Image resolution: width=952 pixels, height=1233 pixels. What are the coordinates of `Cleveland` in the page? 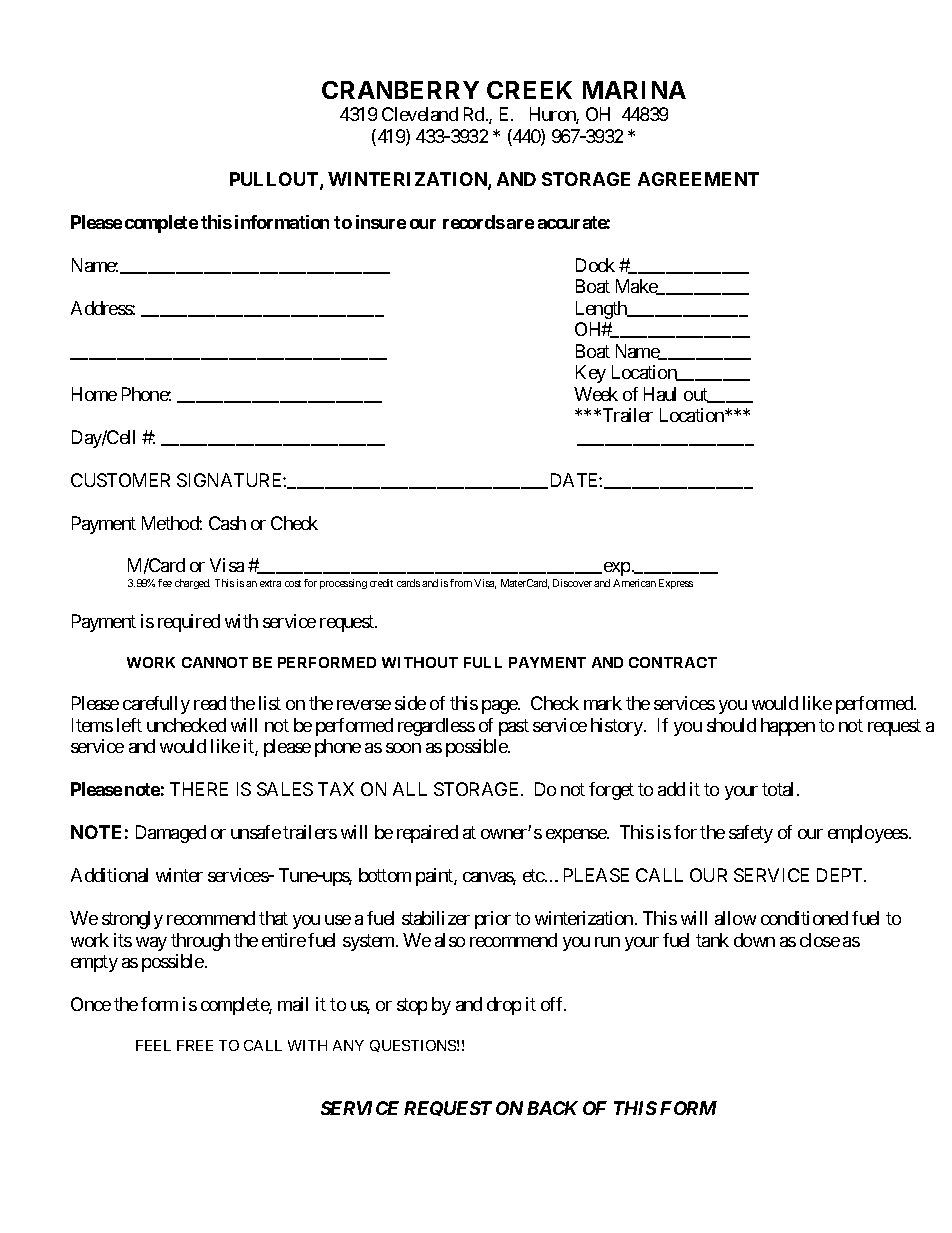 It's located at (420, 114).
